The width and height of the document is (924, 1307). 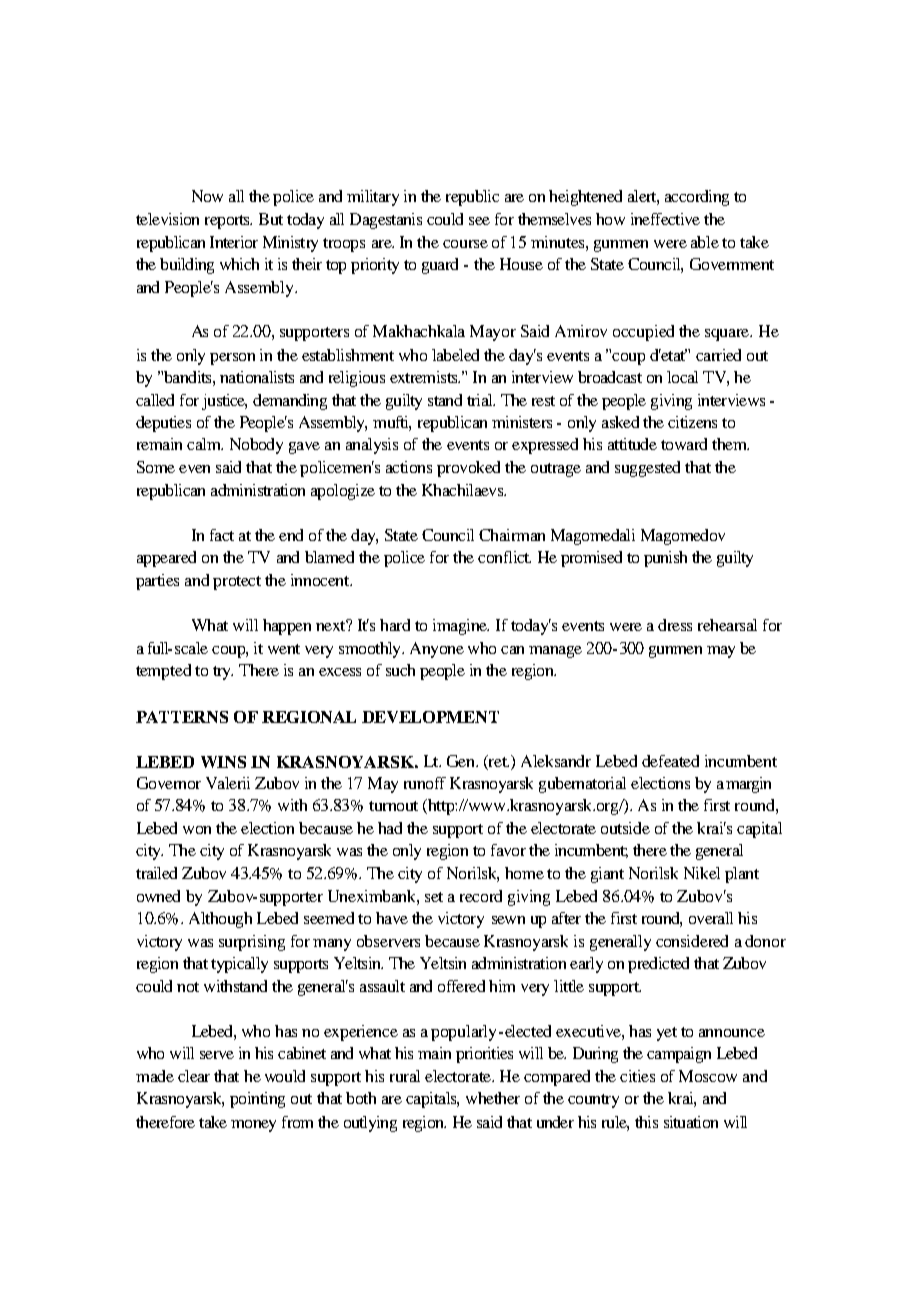 What do you see at coordinates (682, 377) in the document?
I see `local` at bounding box center [682, 377].
